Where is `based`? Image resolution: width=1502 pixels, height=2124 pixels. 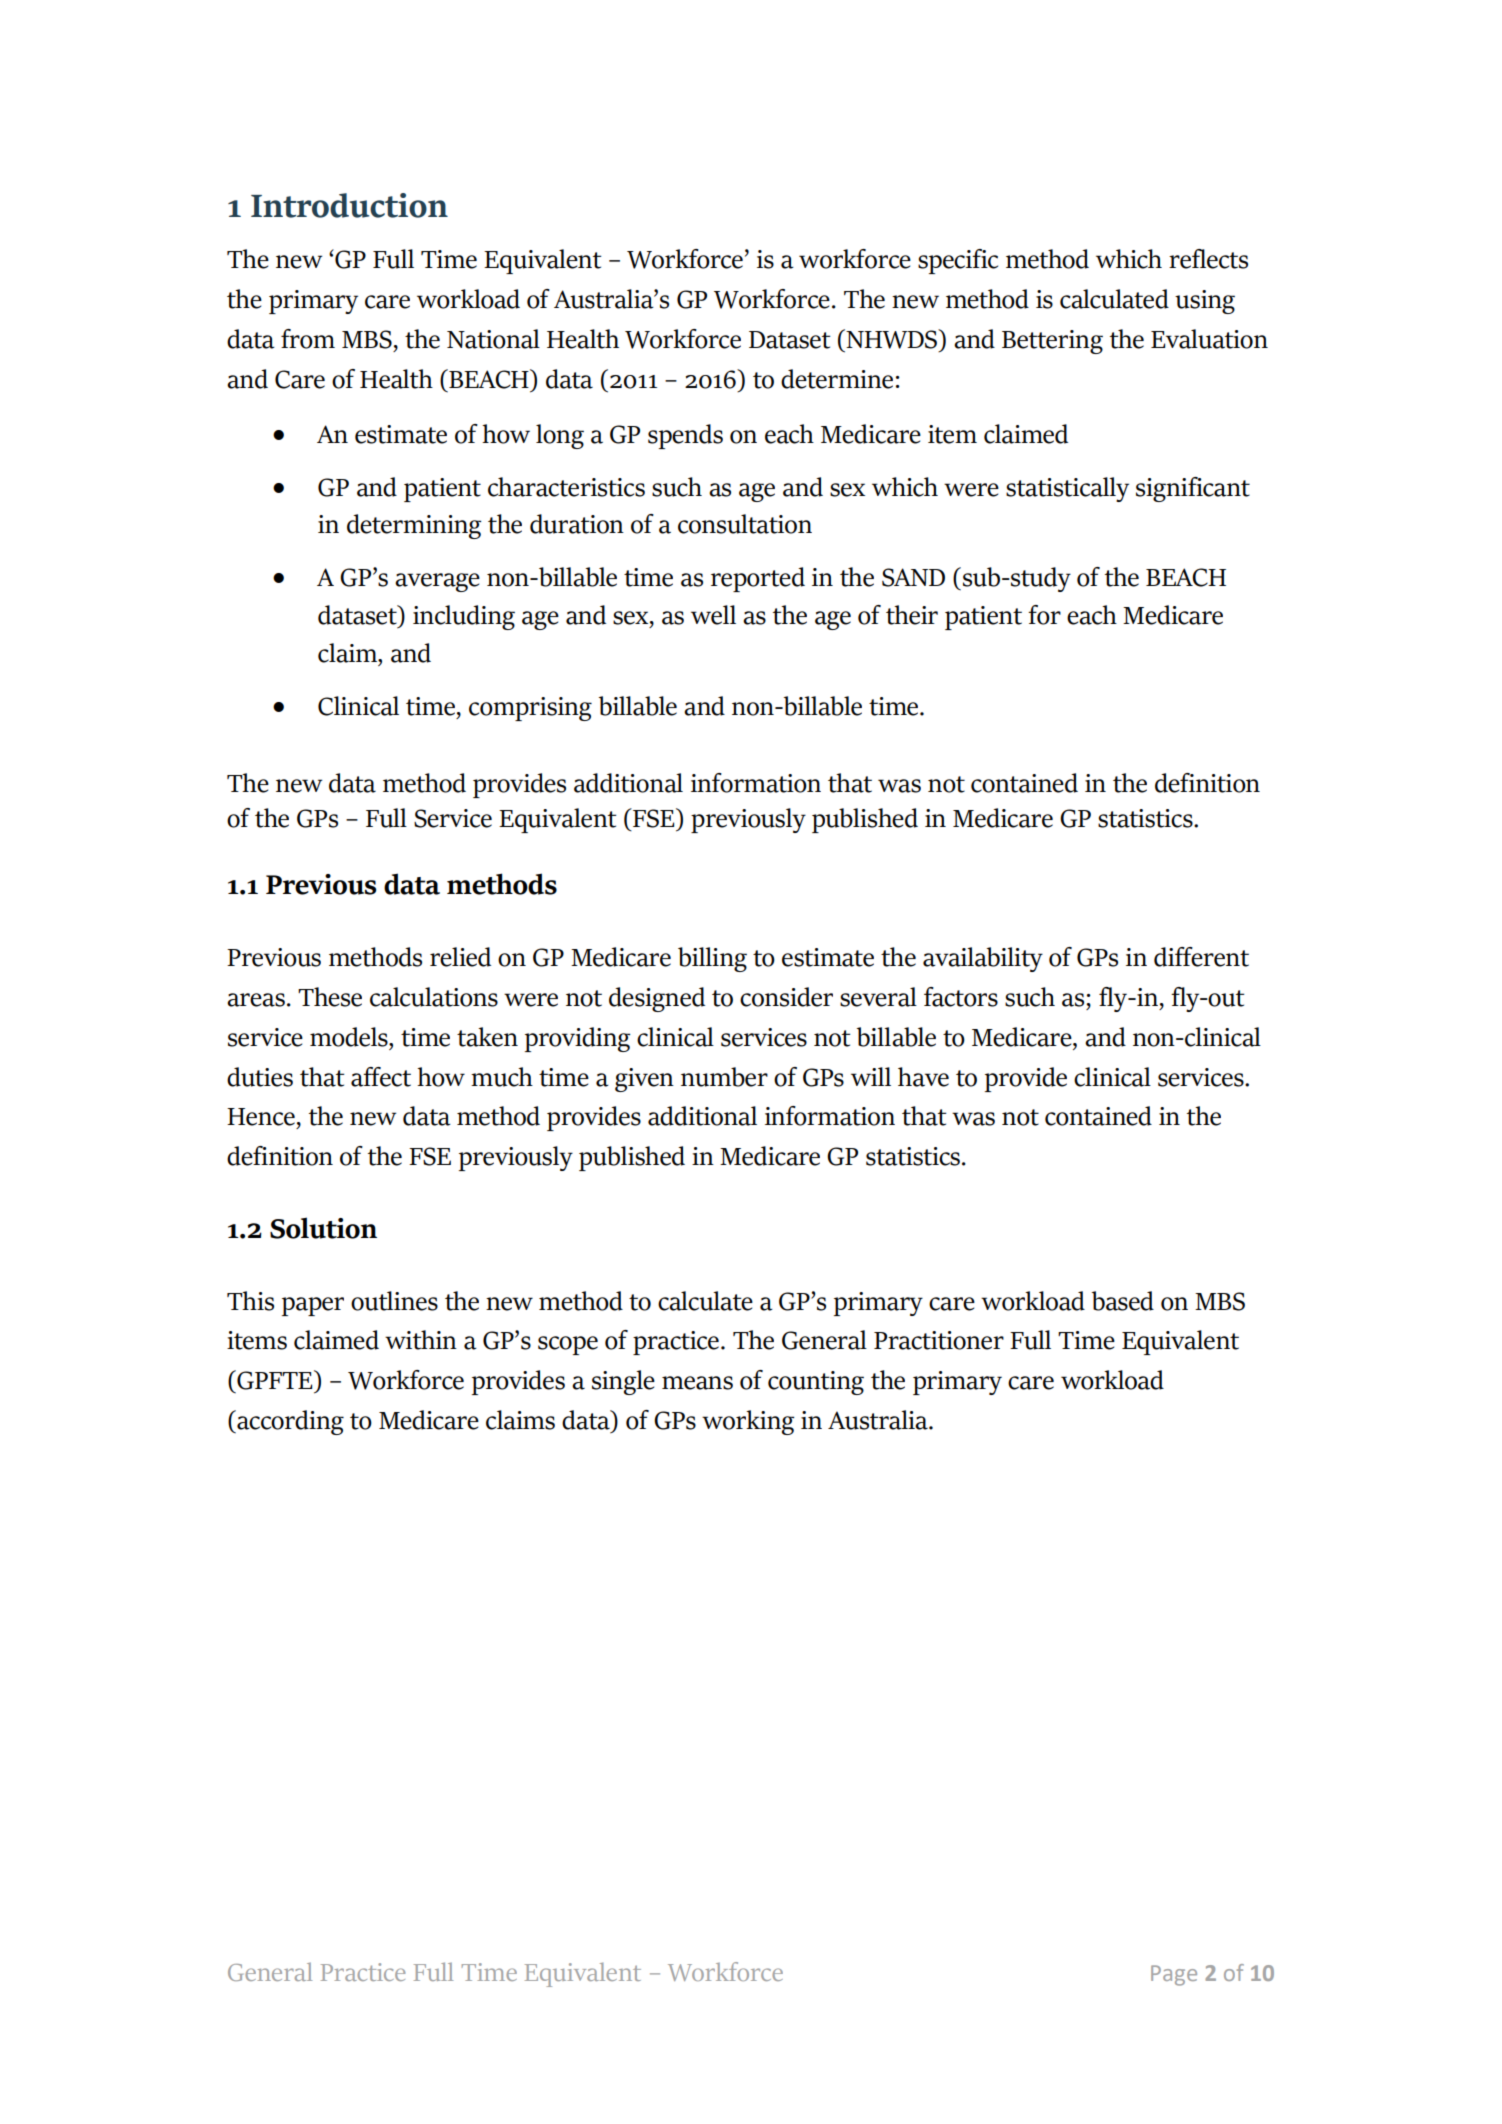 based is located at coordinates (1123, 1301).
